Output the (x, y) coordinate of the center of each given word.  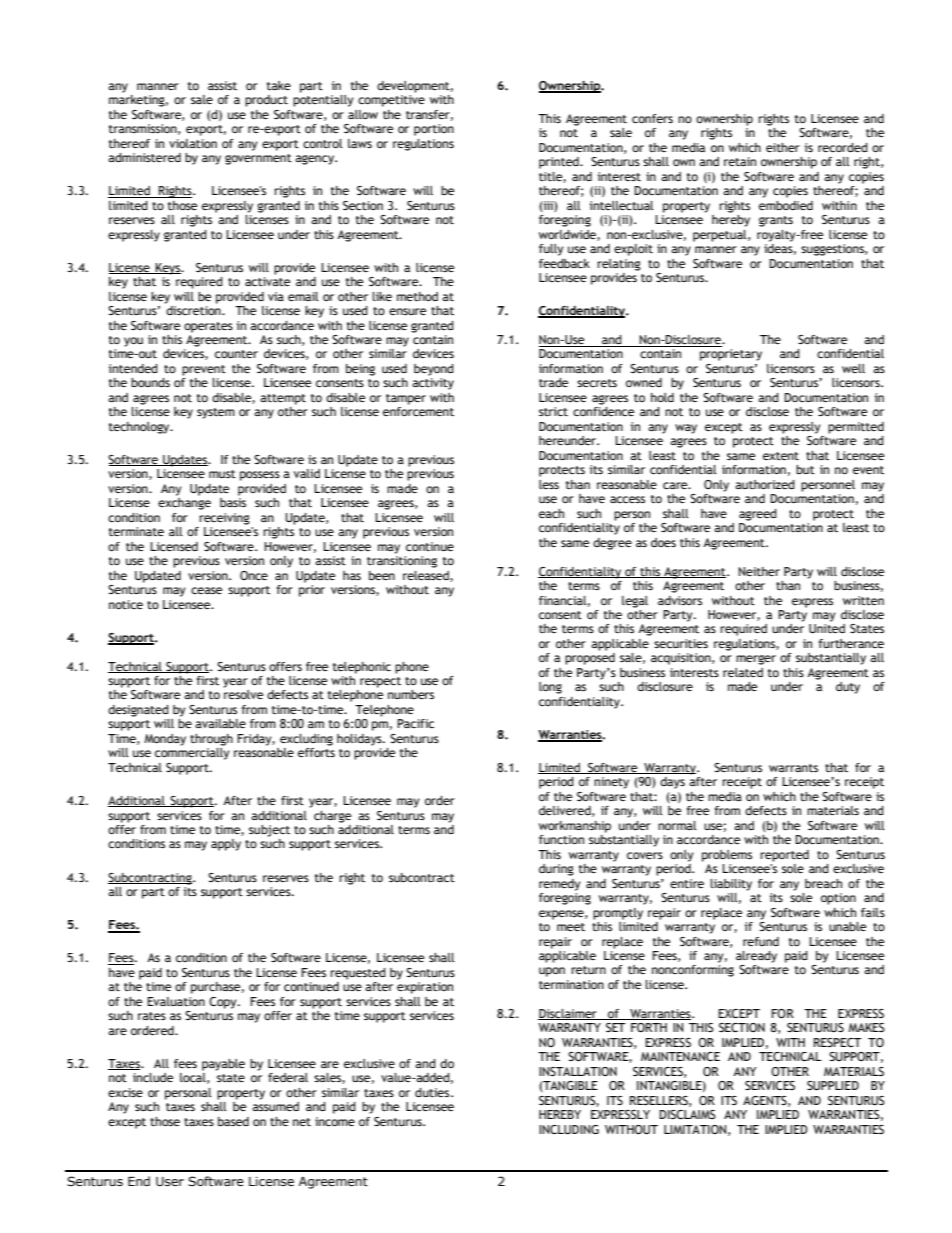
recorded (843, 147)
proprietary (731, 355)
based (233, 1121)
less (549, 484)
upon (552, 972)
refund (761, 941)
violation (193, 143)
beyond (434, 370)
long (550, 688)
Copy (224, 1003)
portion (434, 130)
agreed (758, 515)
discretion (194, 310)
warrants (793, 768)
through (211, 740)
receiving (224, 519)
